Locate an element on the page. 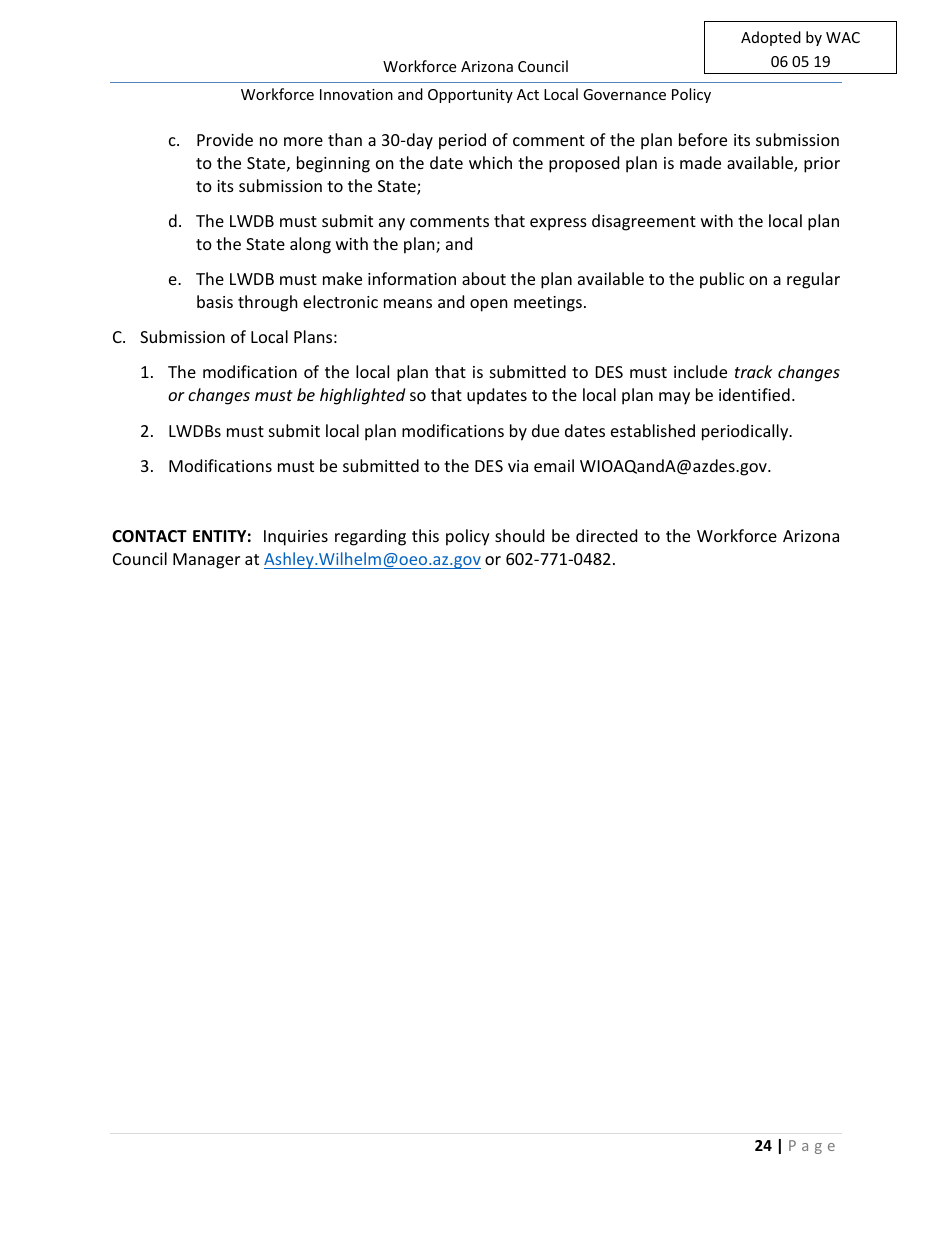 The width and height of the document is (952, 1233). public is located at coordinates (722, 280).
